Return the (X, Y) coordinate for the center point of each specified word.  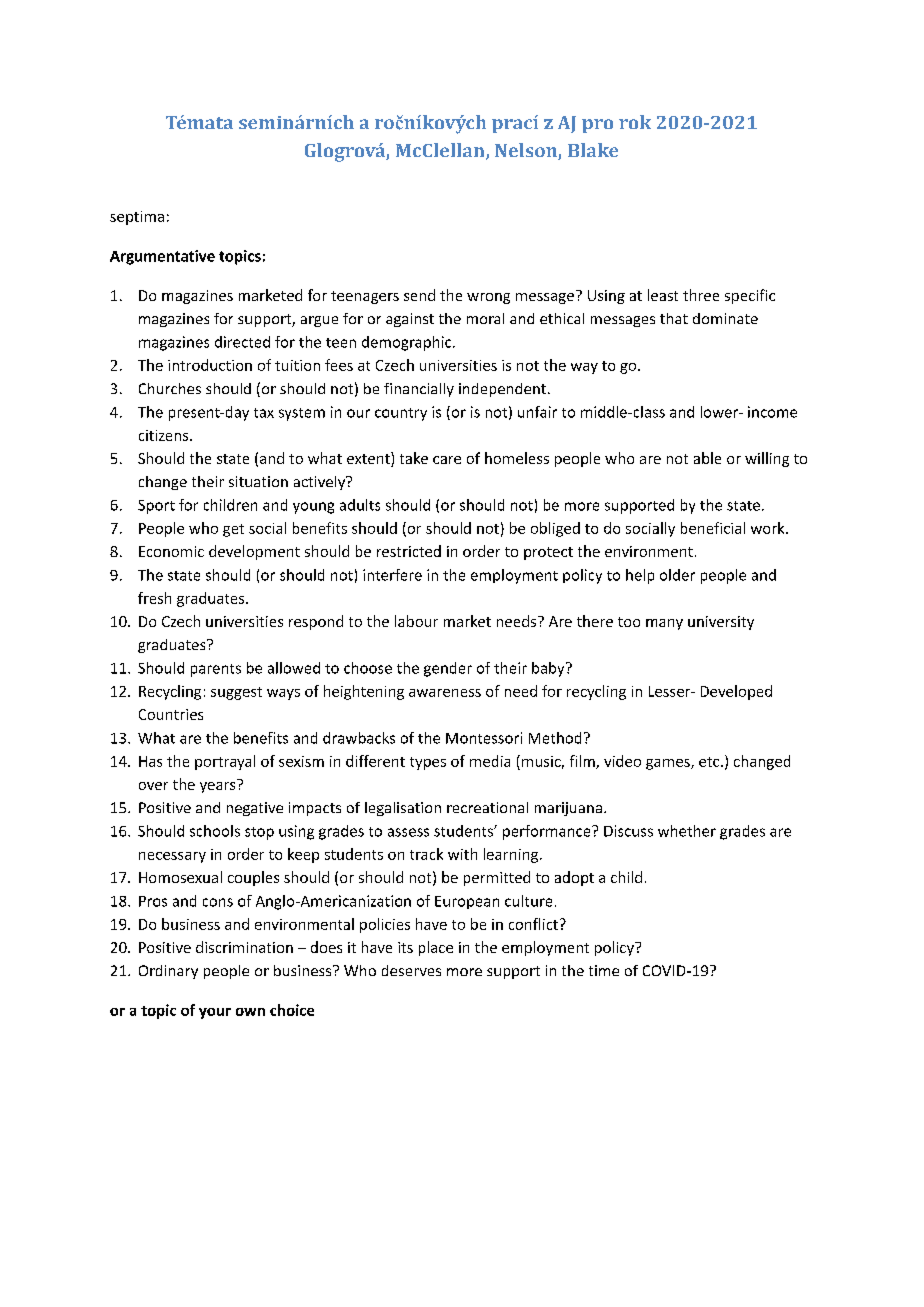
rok (635, 122)
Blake (593, 150)
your (215, 1013)
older (677, 575)
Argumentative (162, 257)
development (254, 552)
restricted (409, 551)
